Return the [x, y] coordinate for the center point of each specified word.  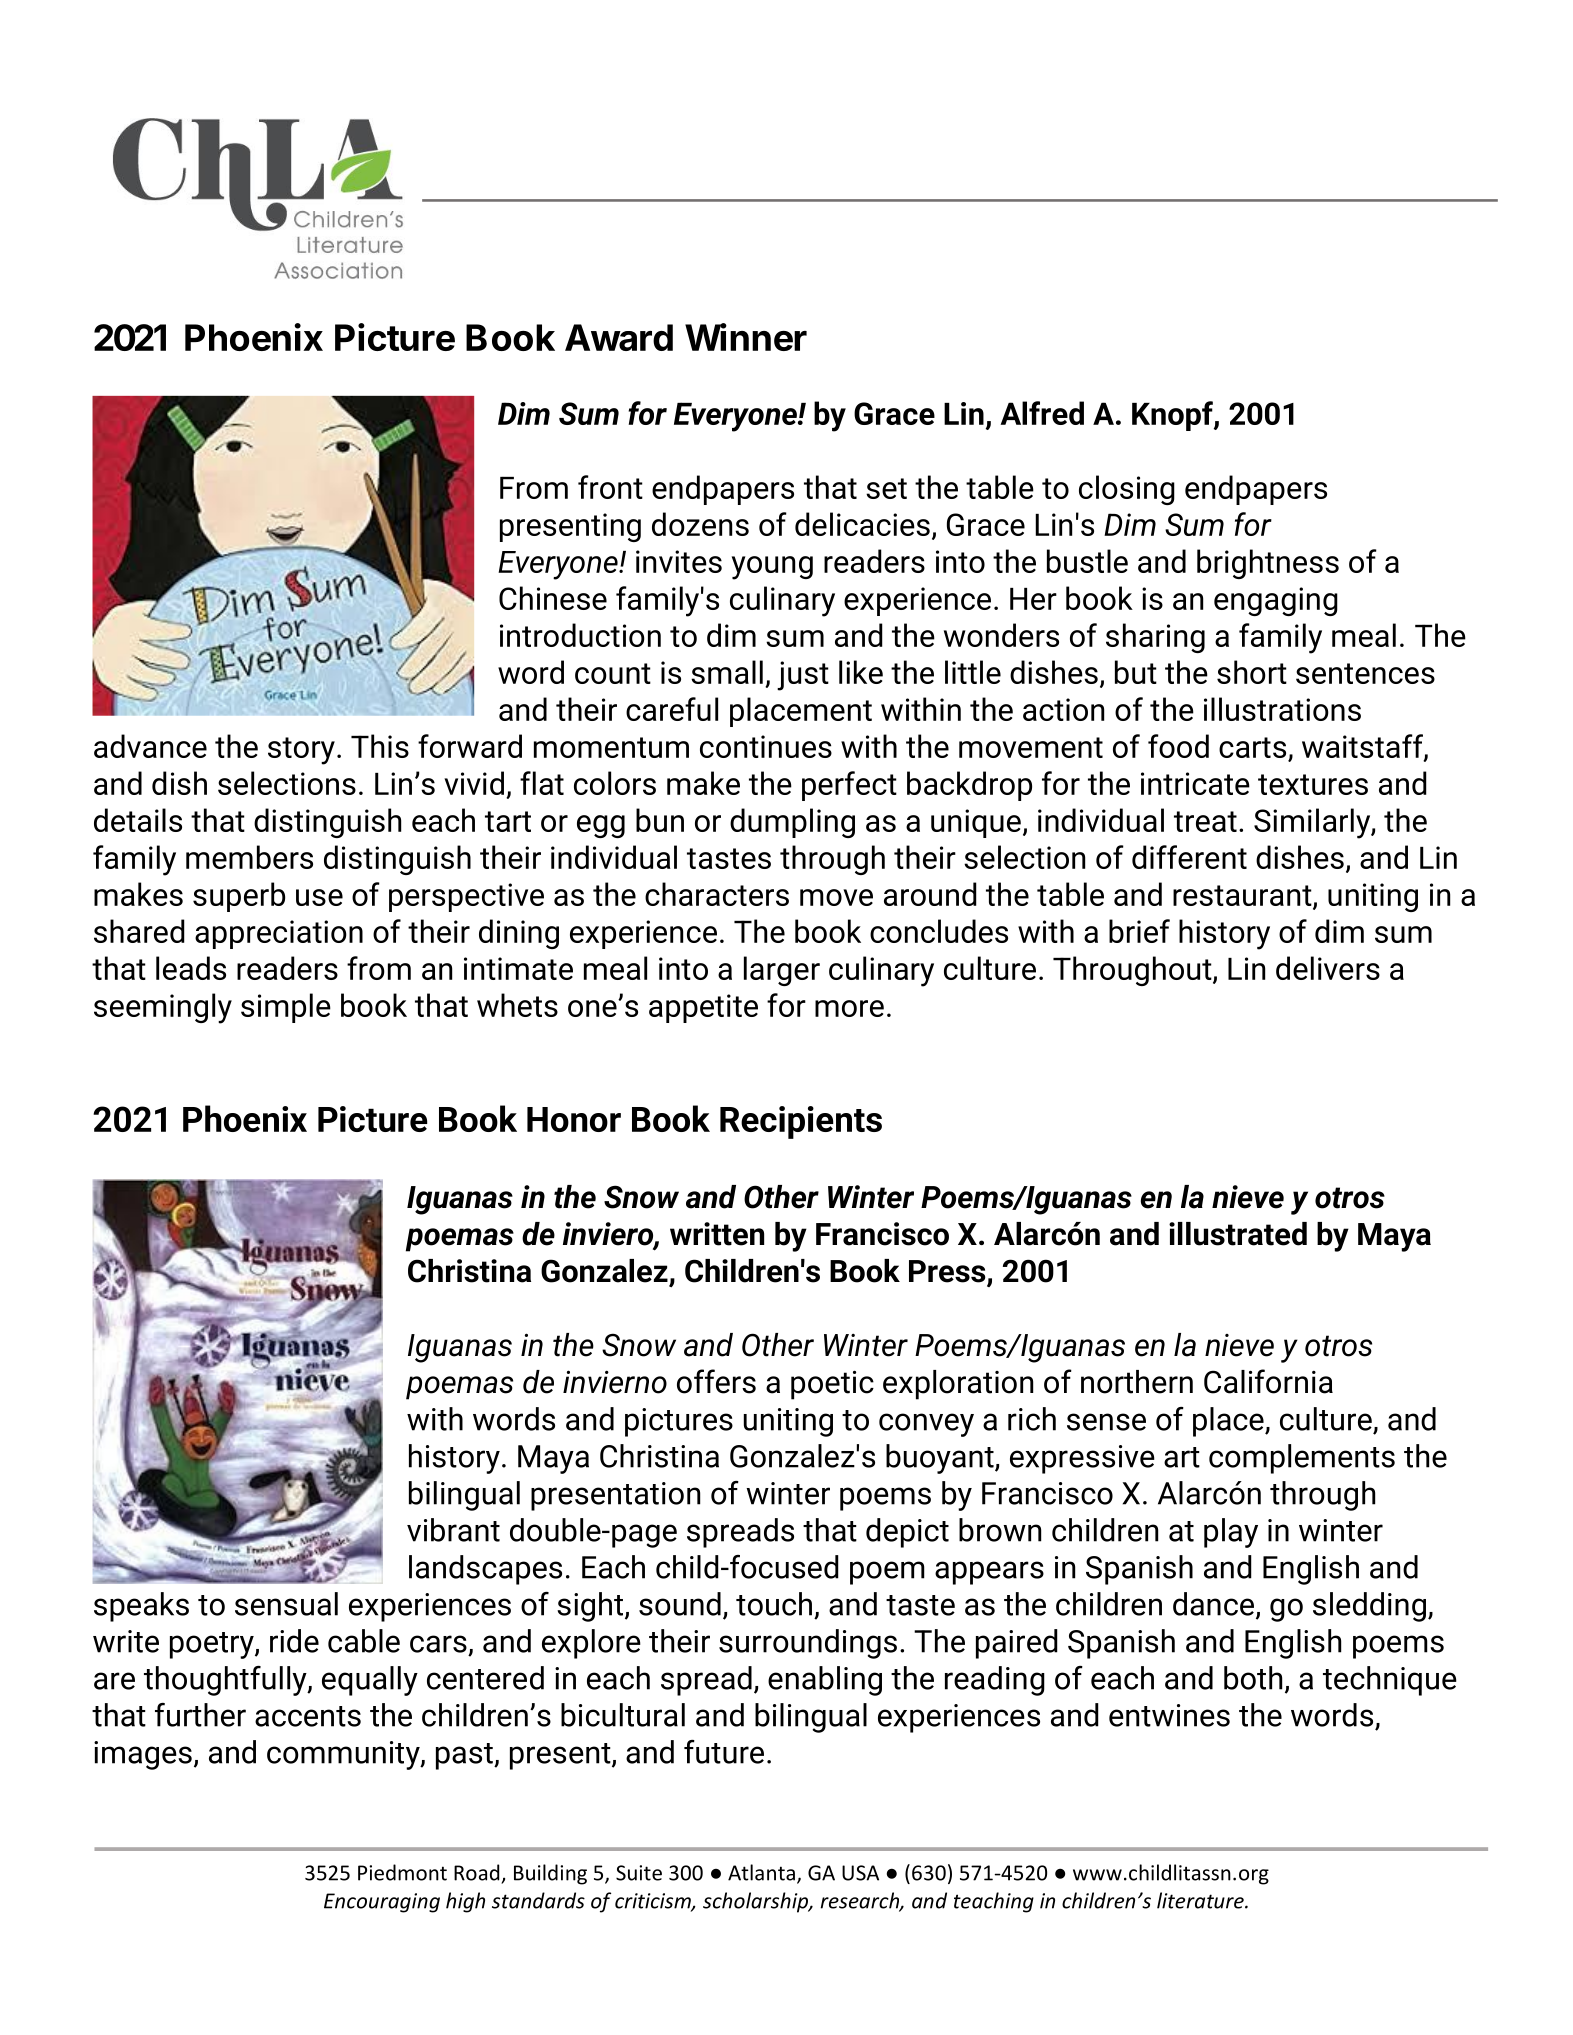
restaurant [1243, 896]
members [249, 857]
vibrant [453, 1530]
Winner [746, 337]
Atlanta [761, 1872]
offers [716, 1381]
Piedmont [402, 1872]
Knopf [1173, 416]
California [1268, 1381]
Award [619, 337]
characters [717, 894]
